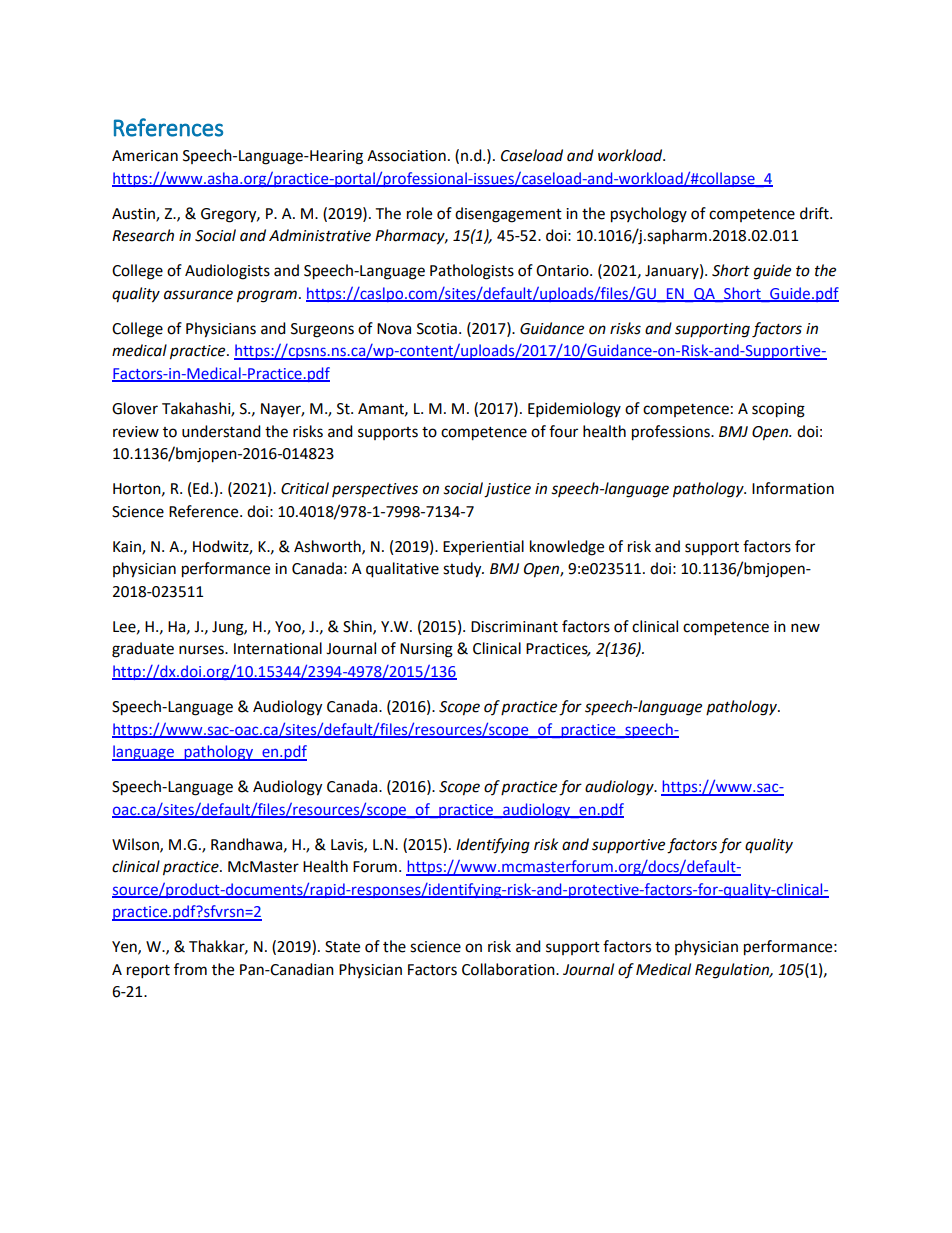 The image size is (952, 1233). Describe the element at coordinates (426, 650) in the screenshot. I see `Nursing` at that location.
